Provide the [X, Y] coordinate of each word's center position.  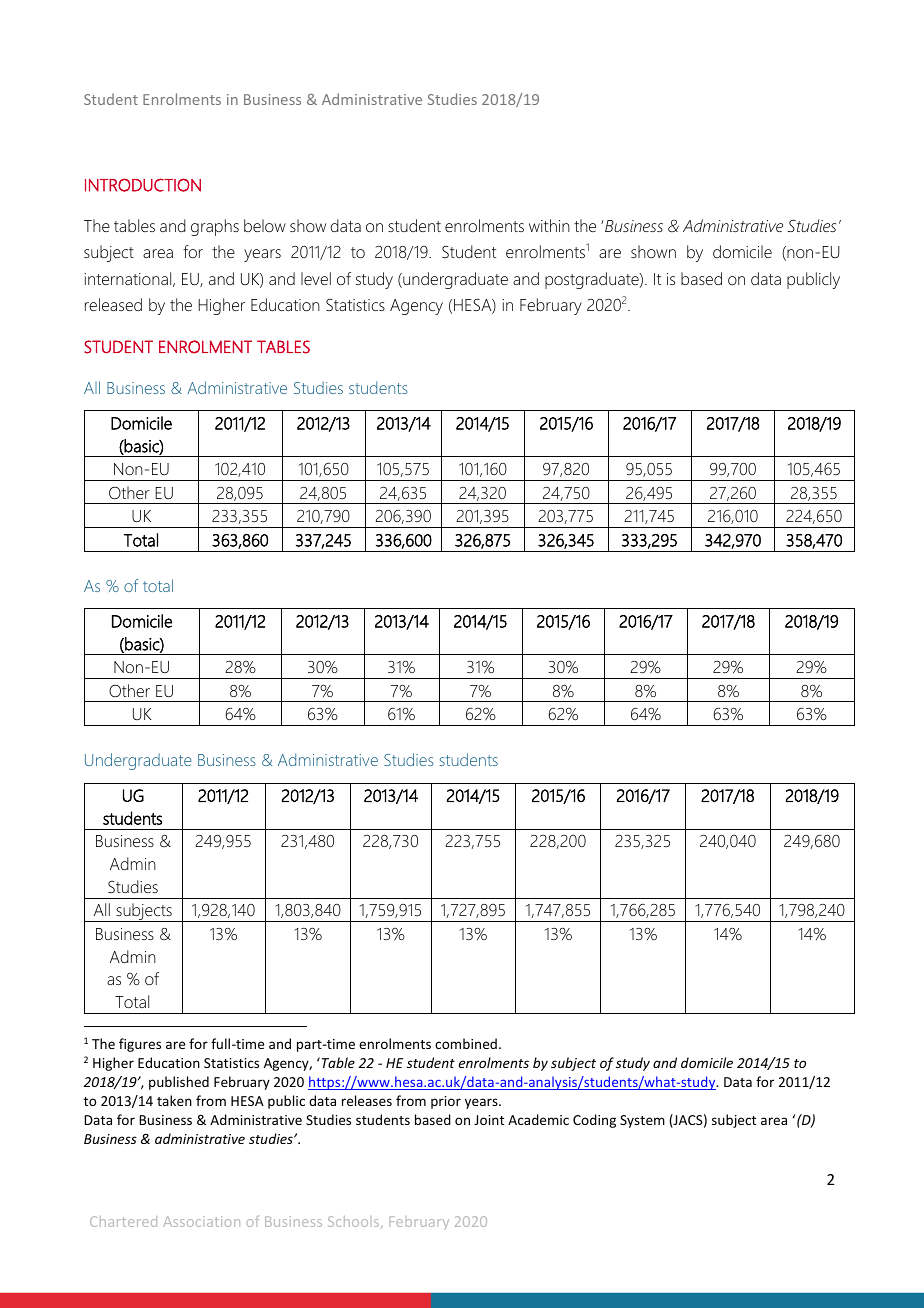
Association [201, 1221]
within [549, 225]
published [179, 1083]
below [265, 225]
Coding [594, 1121]
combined [466, 1043]
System [642, 1121]
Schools [355, 1222]
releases [367, 1100]
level [316, 278]
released [113, 304]
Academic [538, 1119]
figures [140, 1045]
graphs [215, 227]
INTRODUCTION [143, 185]
